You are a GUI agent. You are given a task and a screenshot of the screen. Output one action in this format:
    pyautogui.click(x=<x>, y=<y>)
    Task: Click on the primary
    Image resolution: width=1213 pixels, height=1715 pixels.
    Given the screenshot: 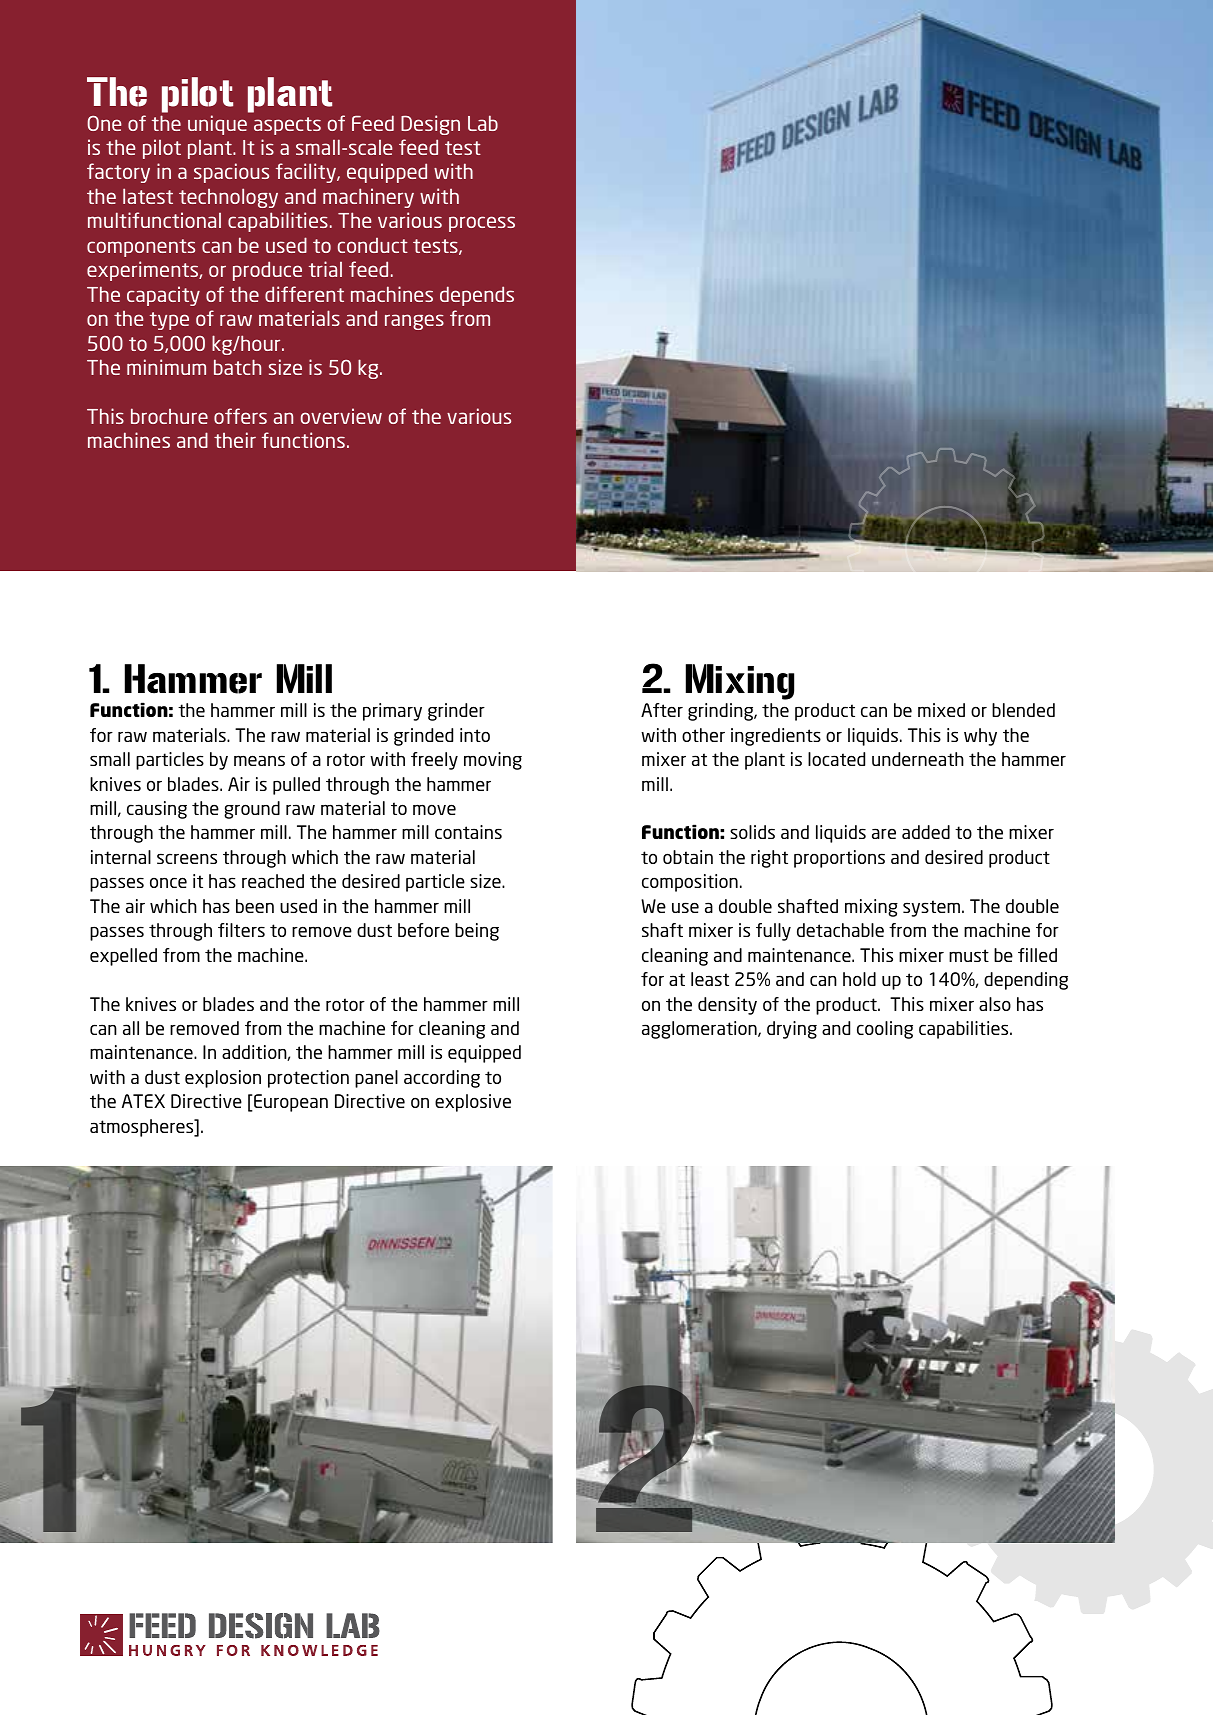 What is the action you would take?
    pyautogui.click(x=392, y=712)
